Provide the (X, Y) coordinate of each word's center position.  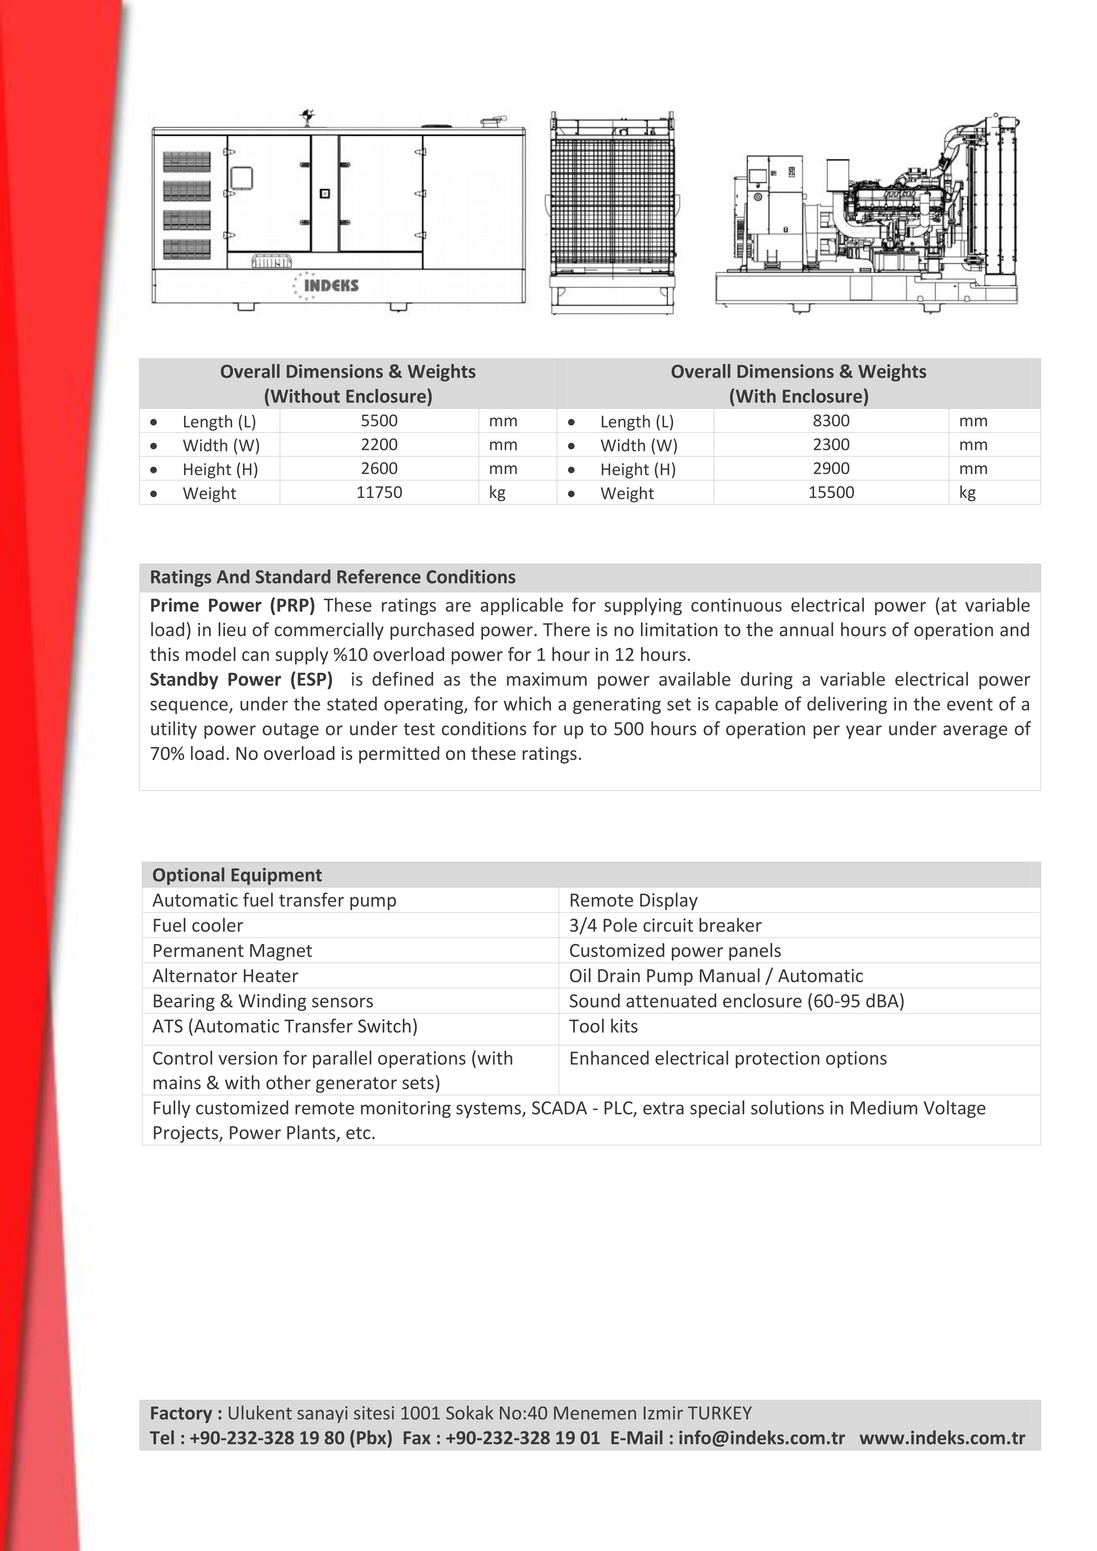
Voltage (955, 1109)
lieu (232, 629)
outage (290, 731)
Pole (620, 925)
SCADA (559, 1108)
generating (617, 705)
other (288, 1082)
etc (359, 1133)
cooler (217, 925)
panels (755, 952)
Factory (181, 1414)
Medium (884, 1107)
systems (489, 1110)
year (864, 732)
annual (806, 629)
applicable (522, 606)
